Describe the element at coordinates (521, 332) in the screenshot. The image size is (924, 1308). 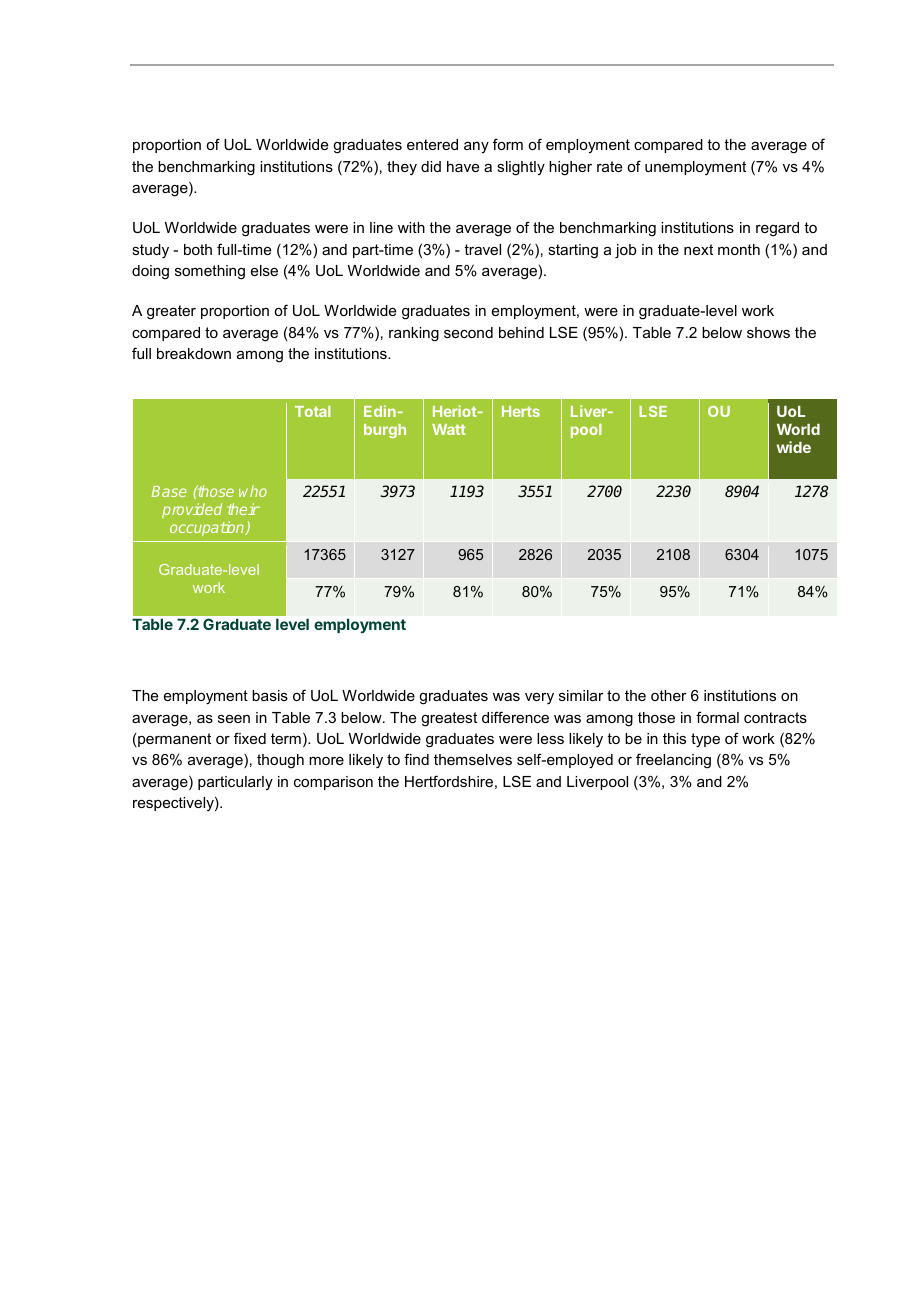
I see `behind` at that location.
